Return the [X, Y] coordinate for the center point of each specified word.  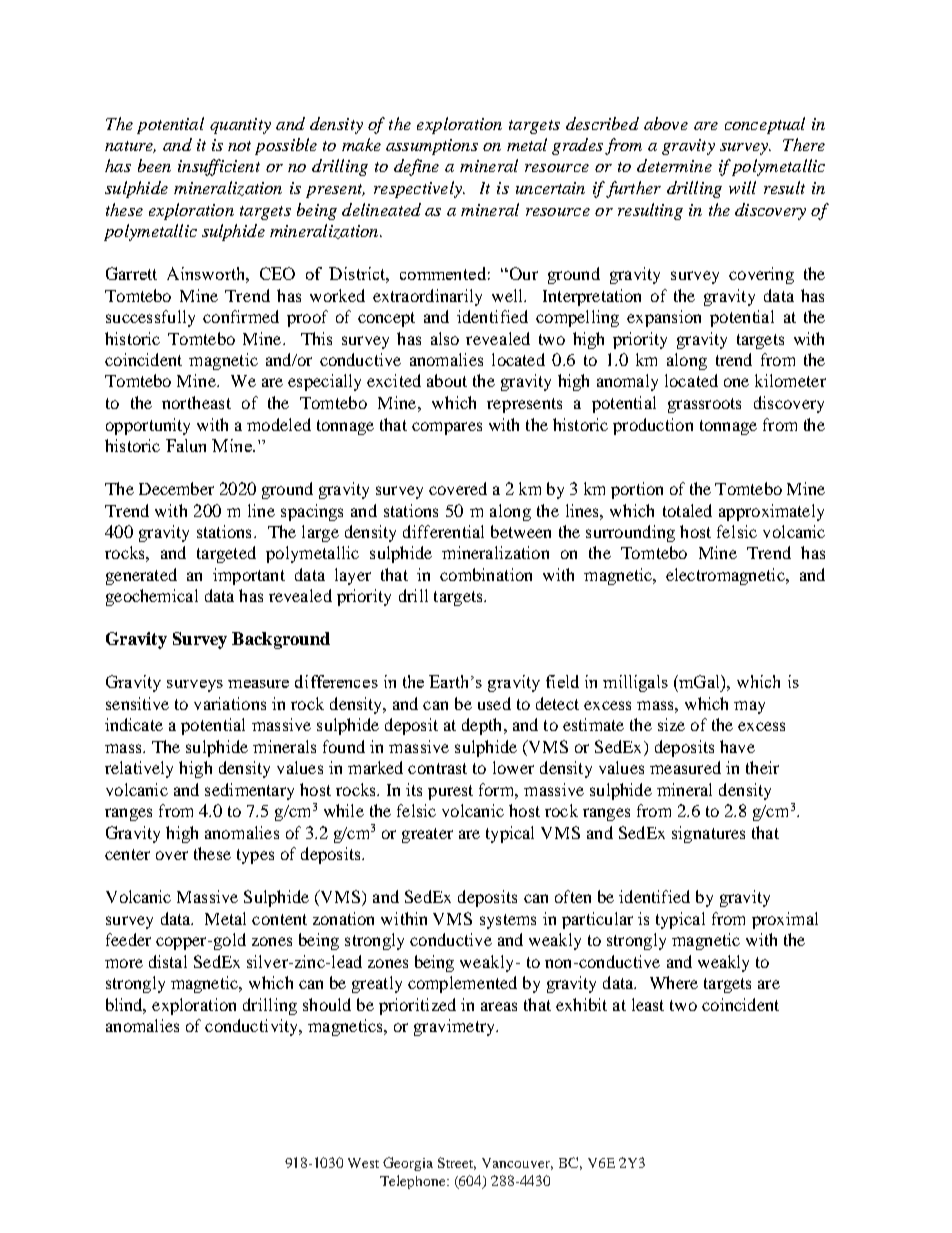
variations [230, 703]
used [494, 703]
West [363, 1163]
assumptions [432, 147]
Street [457, 1163]
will [742, 187]
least [648, 1004]
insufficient [219, 167]
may [749, 707]
